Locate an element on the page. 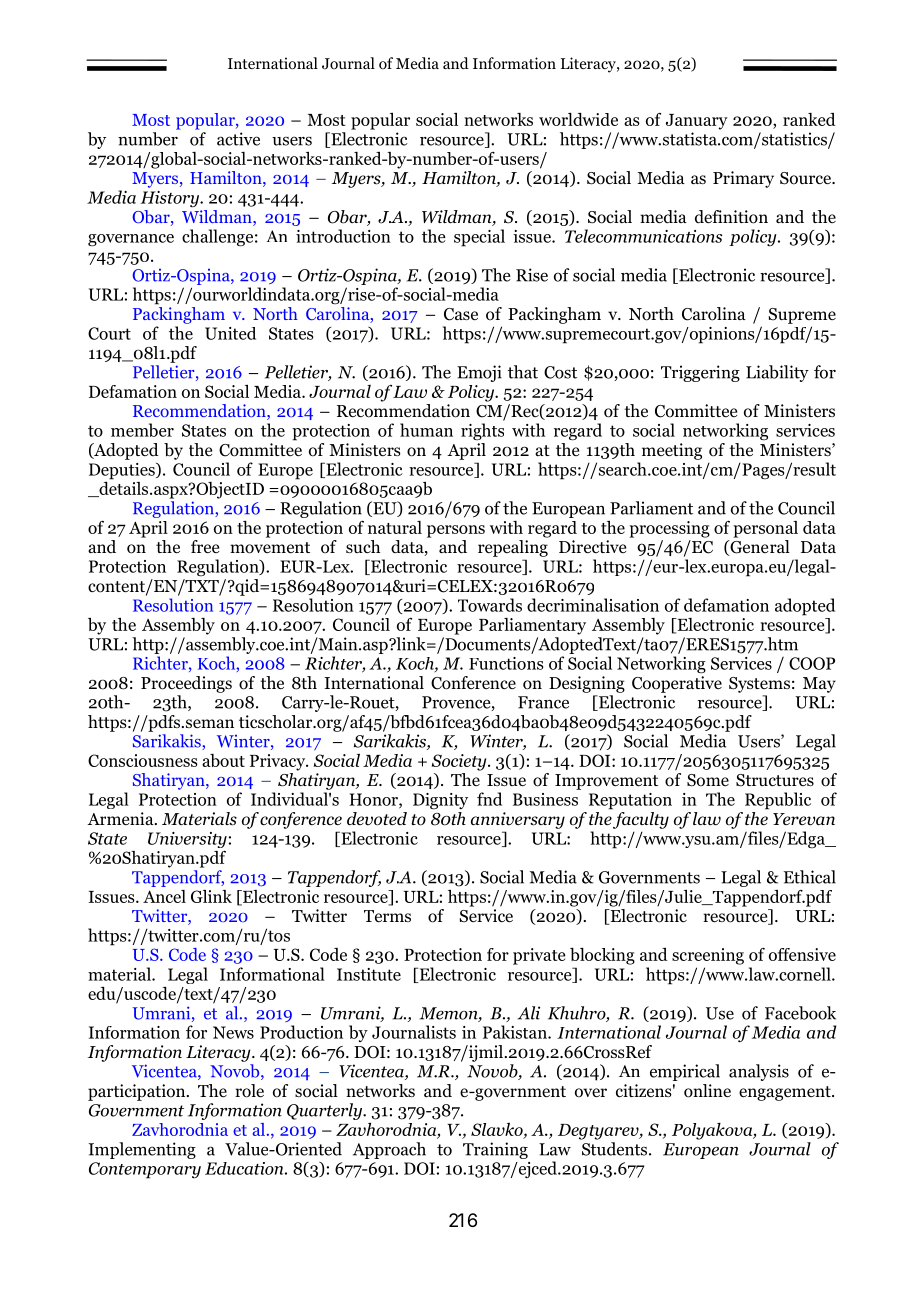  Implementing is located at coordinates (142, 1150).
